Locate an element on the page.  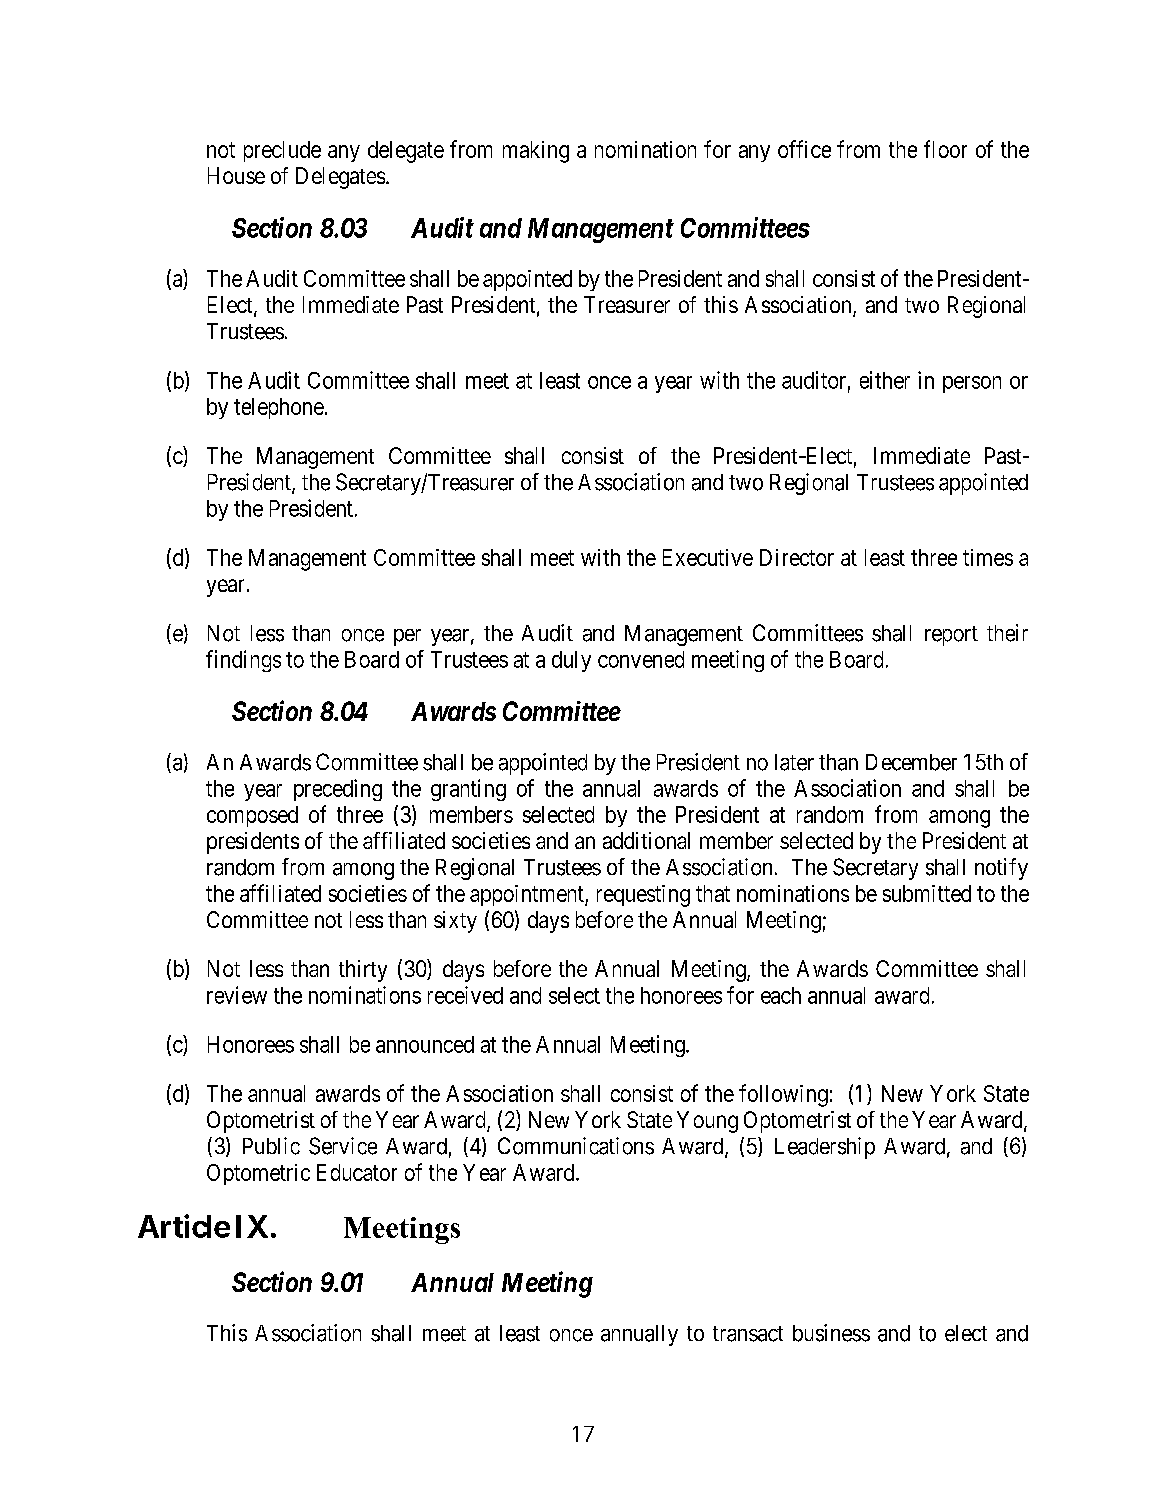
preclude is located at coordinates (282, 151).
